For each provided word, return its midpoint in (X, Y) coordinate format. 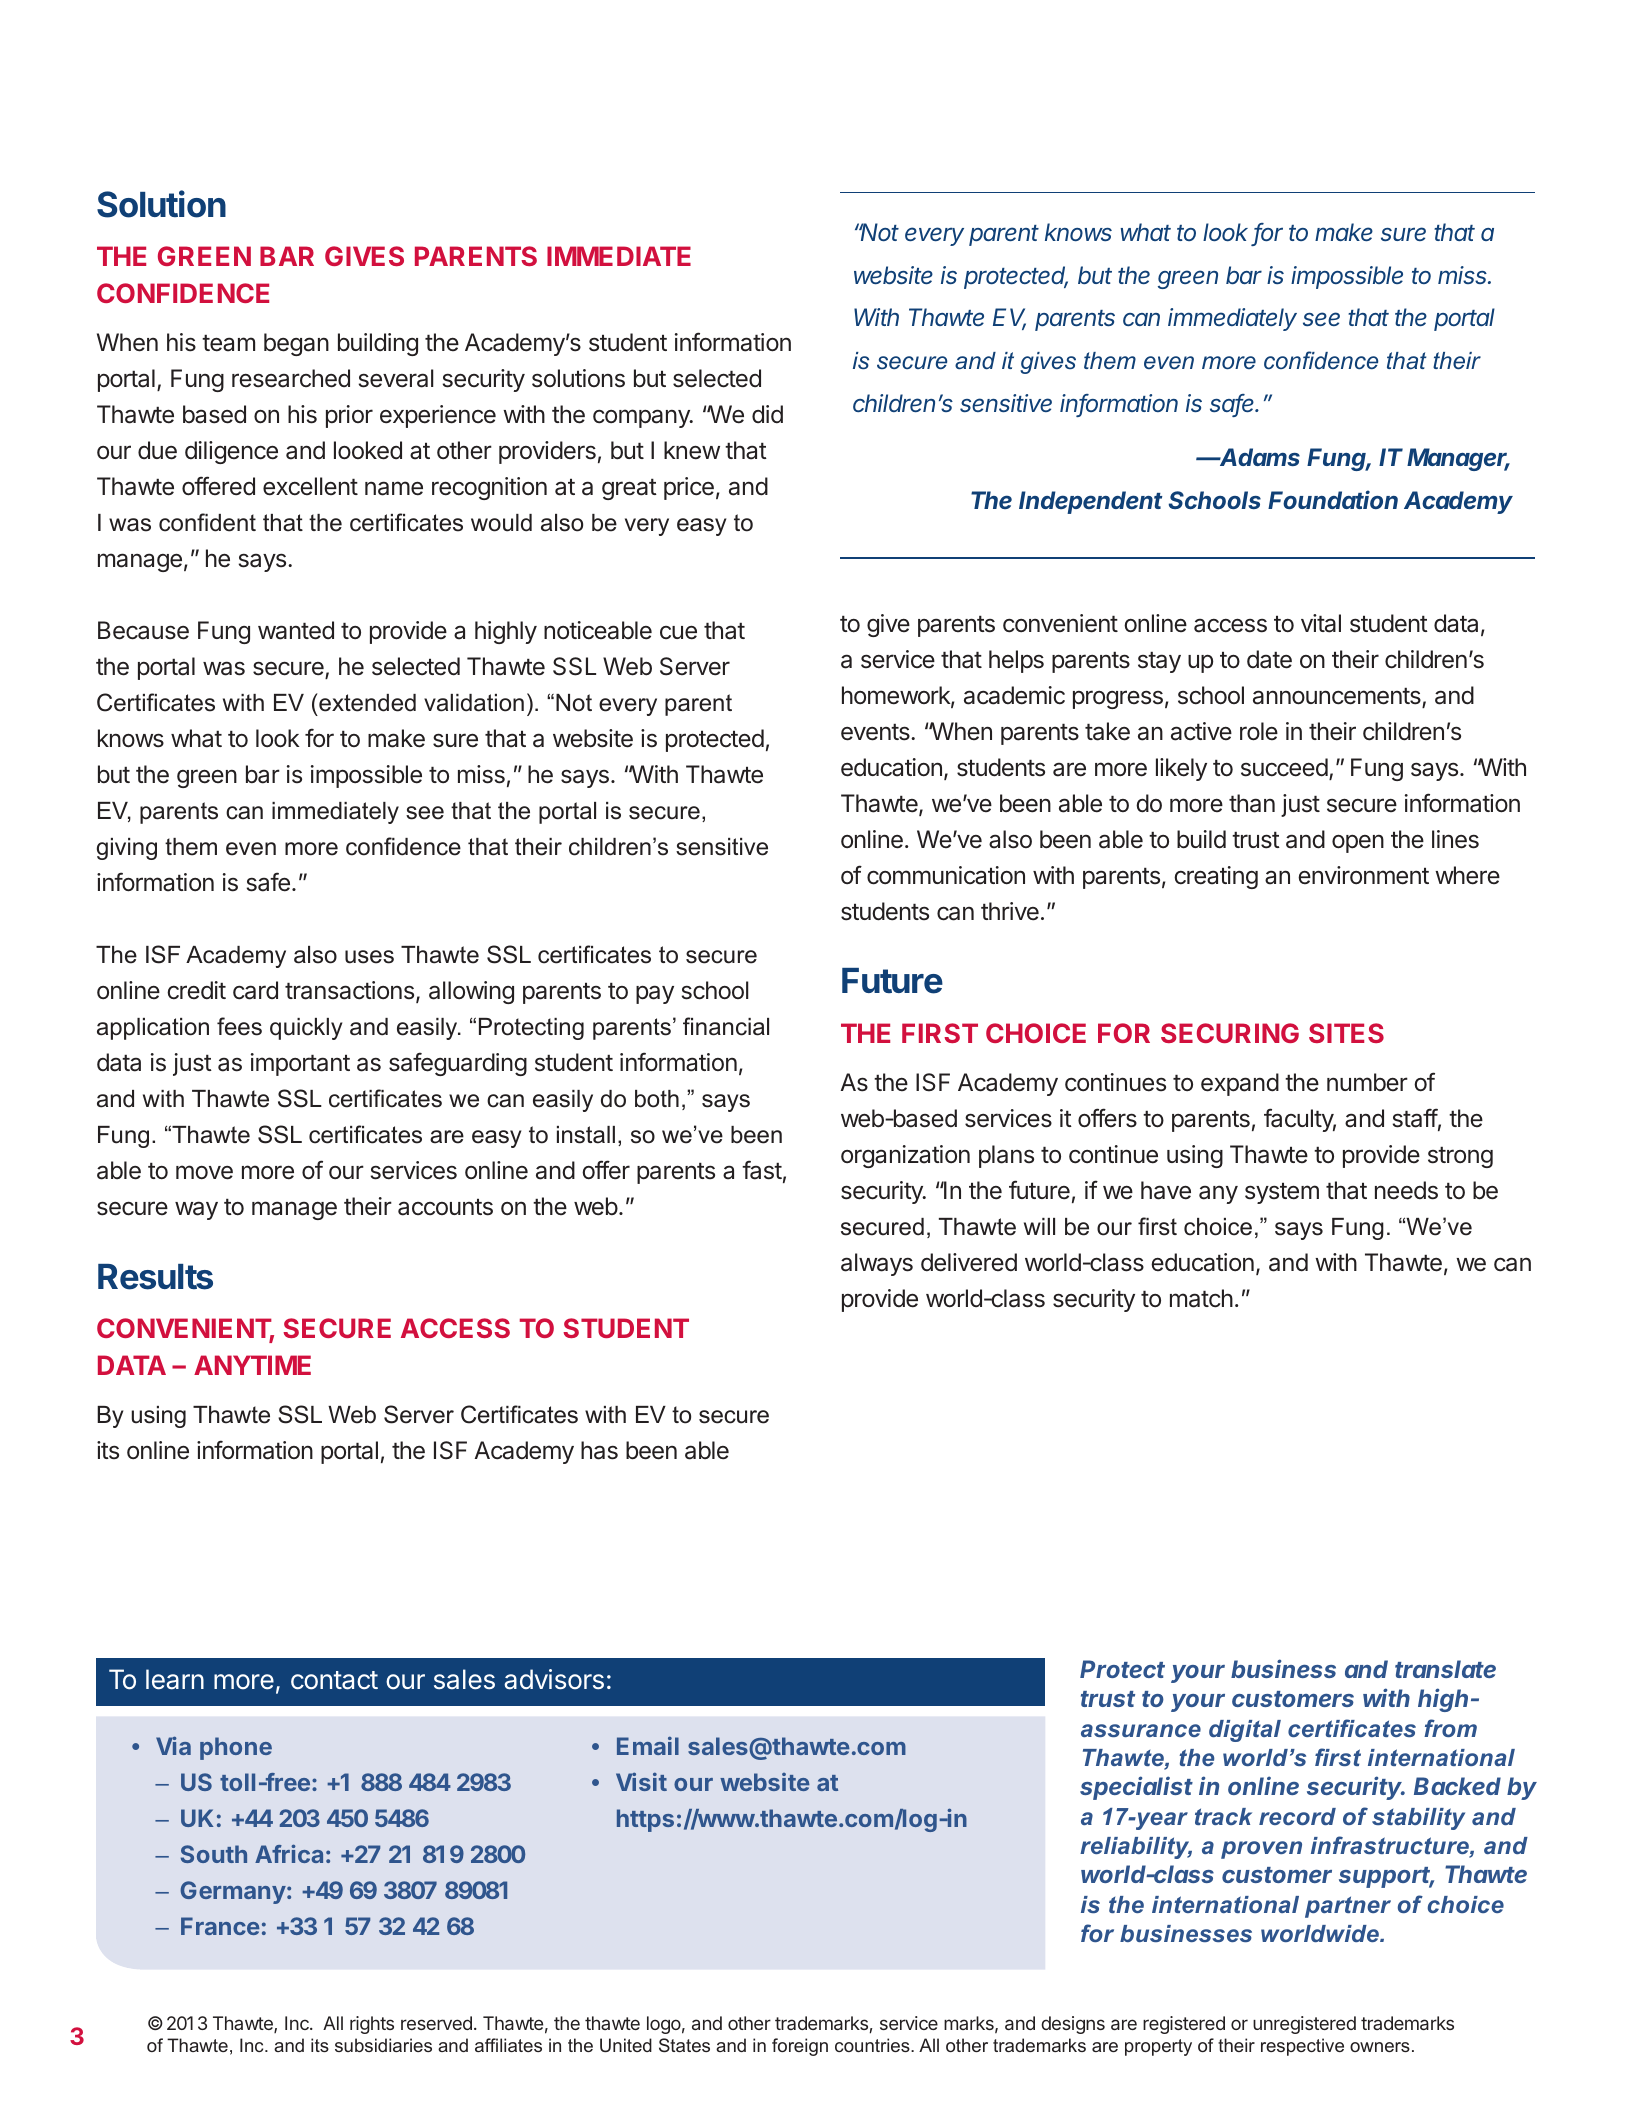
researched (291, 378)
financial (726, 1026)
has (599, 1450)
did (767, 414)
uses (369, 957)
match (1201, 1298)
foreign (800, 2047)
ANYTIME (252, 1365)
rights (372, 2025)
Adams (1259, 457)
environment (1363, 875)
